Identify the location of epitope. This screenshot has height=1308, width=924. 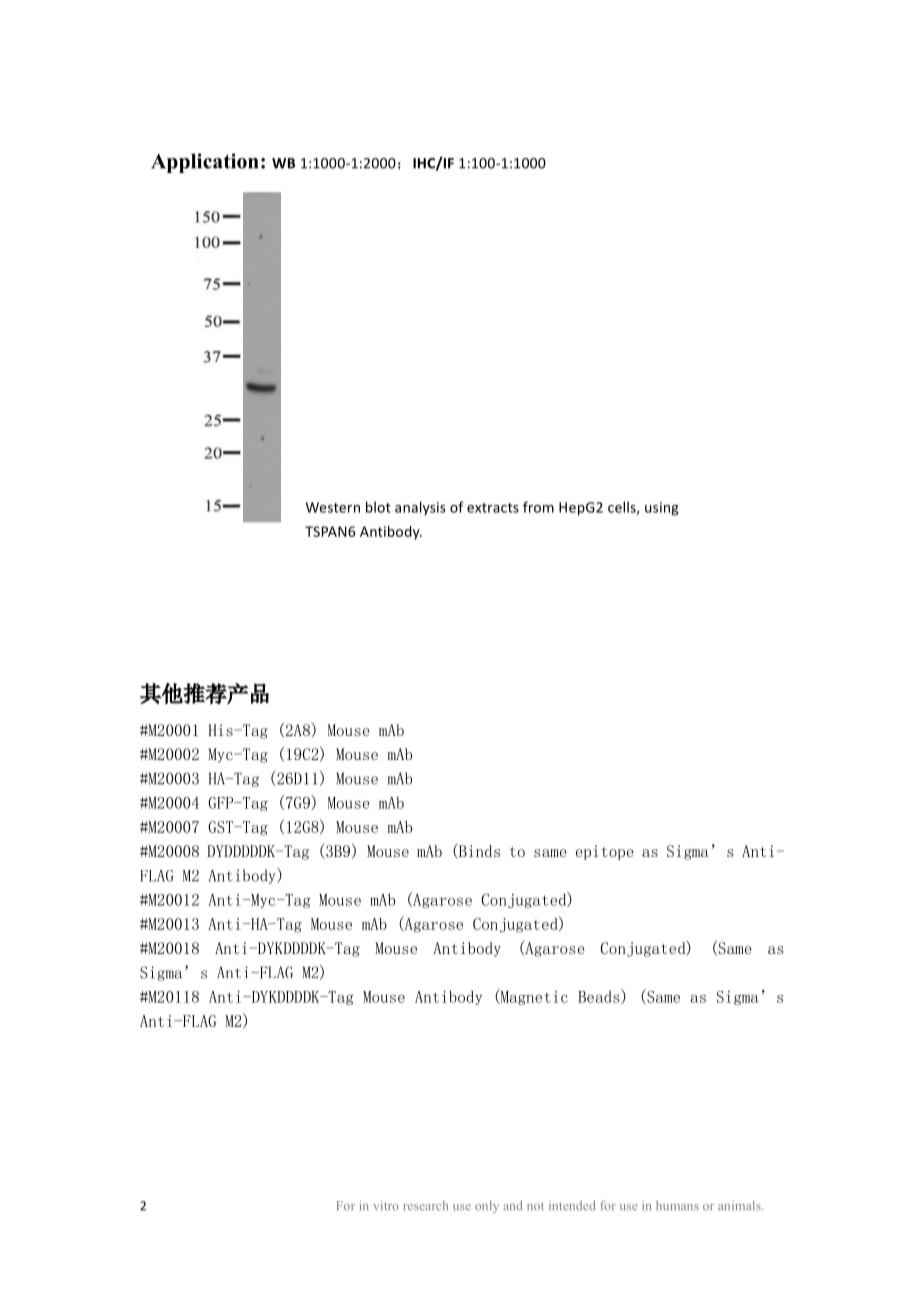
(605, 852).
